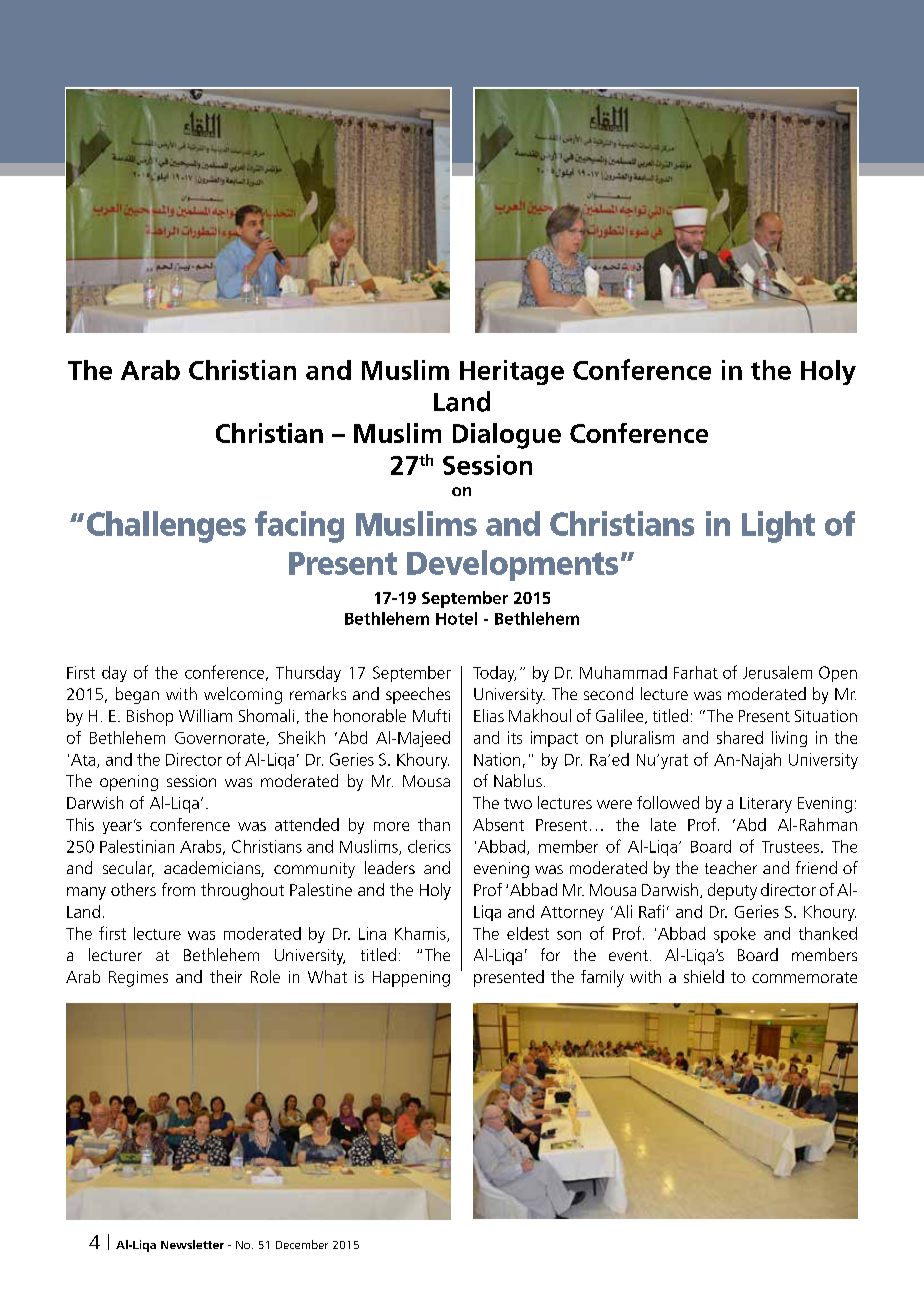 Image resolution: width=924 pixels, height=1308 pixels. I want to click on December, so click(302, 1244).
